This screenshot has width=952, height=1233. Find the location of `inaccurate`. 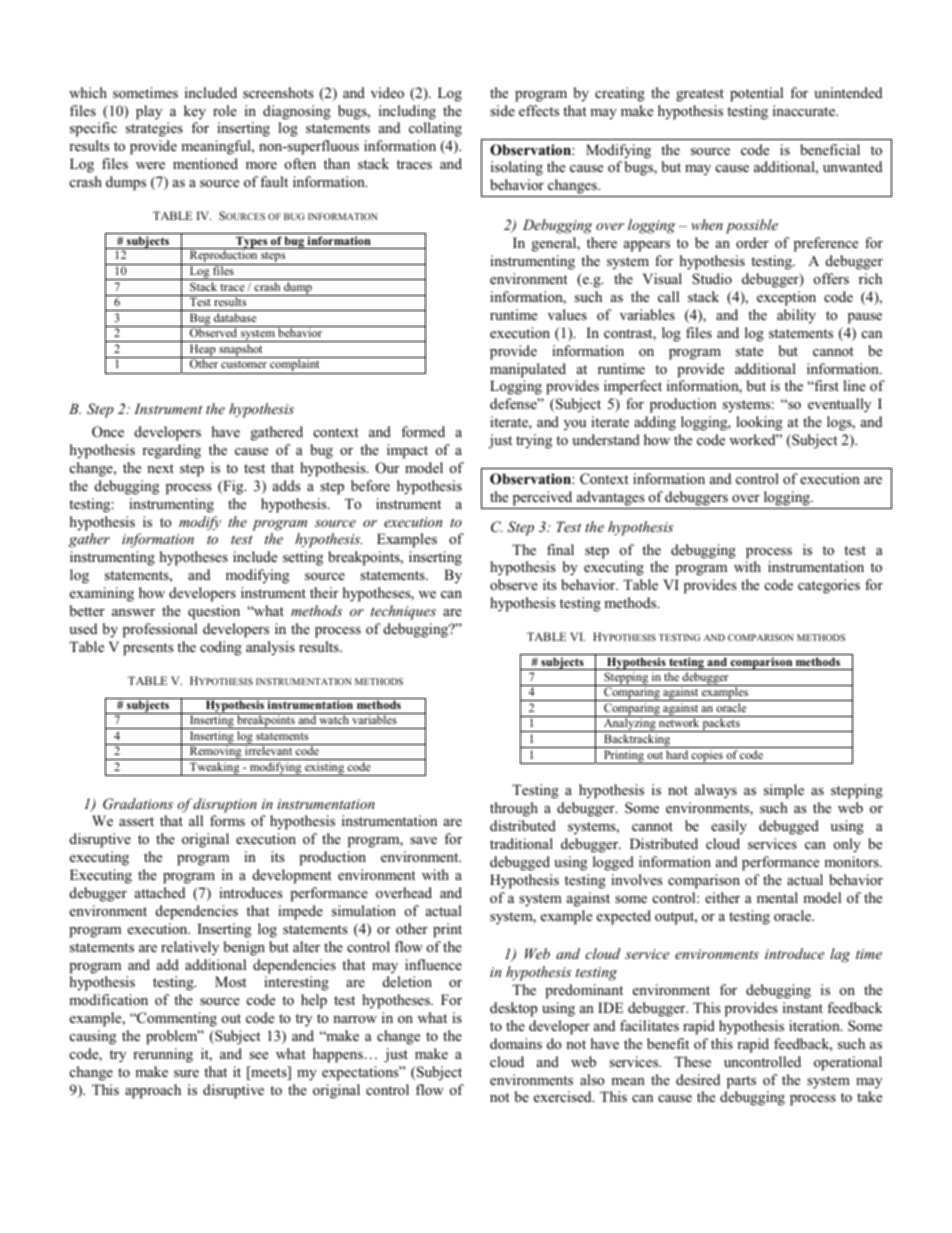

inaccurate is located at coordinates (805, 110).
